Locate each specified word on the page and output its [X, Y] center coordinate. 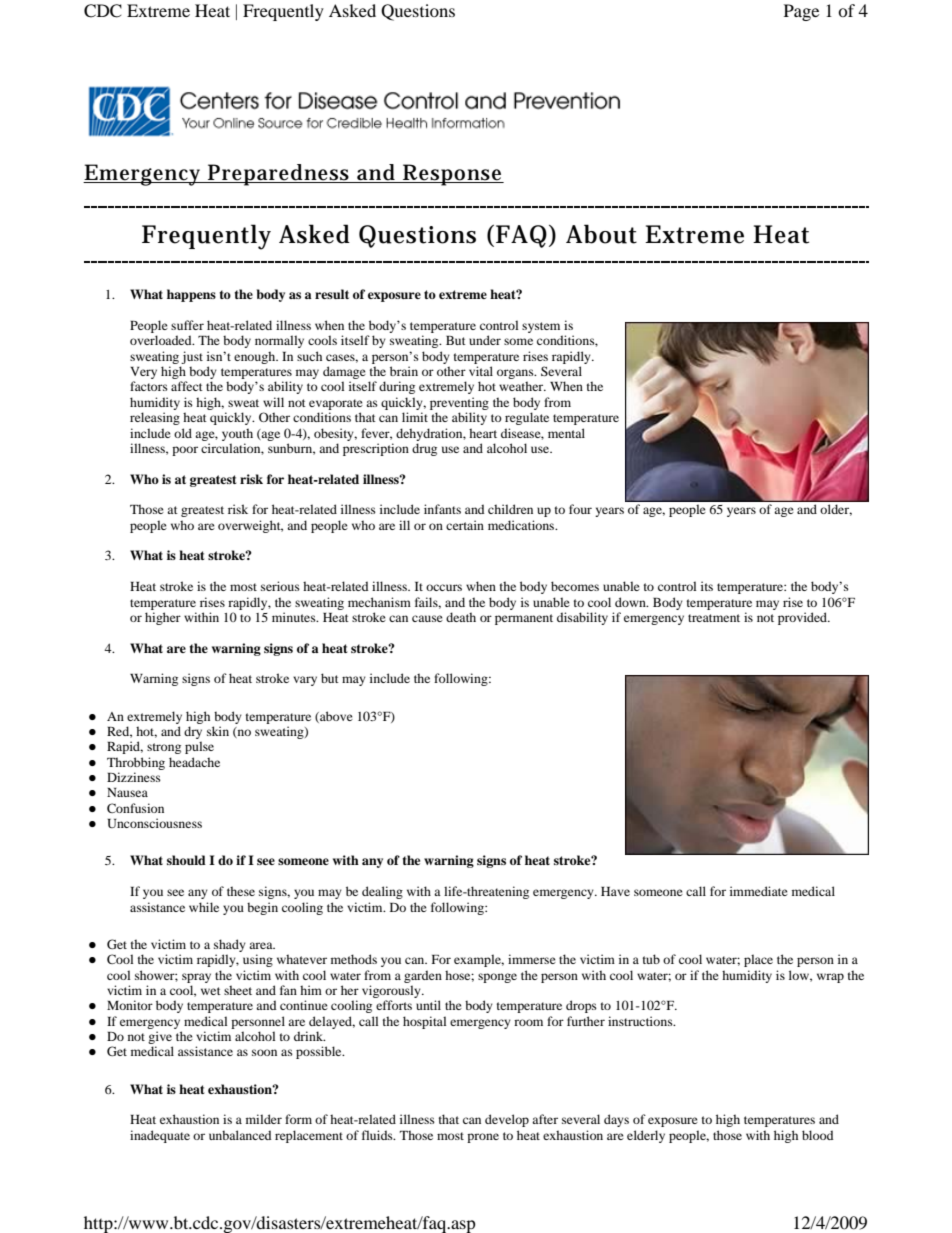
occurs [444, 587]
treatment [714, 618]
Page [801, 12]
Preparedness [279, 175]
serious [280, 586]
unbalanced [240, 1135]
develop [507, 1120]
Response [452, 175]
